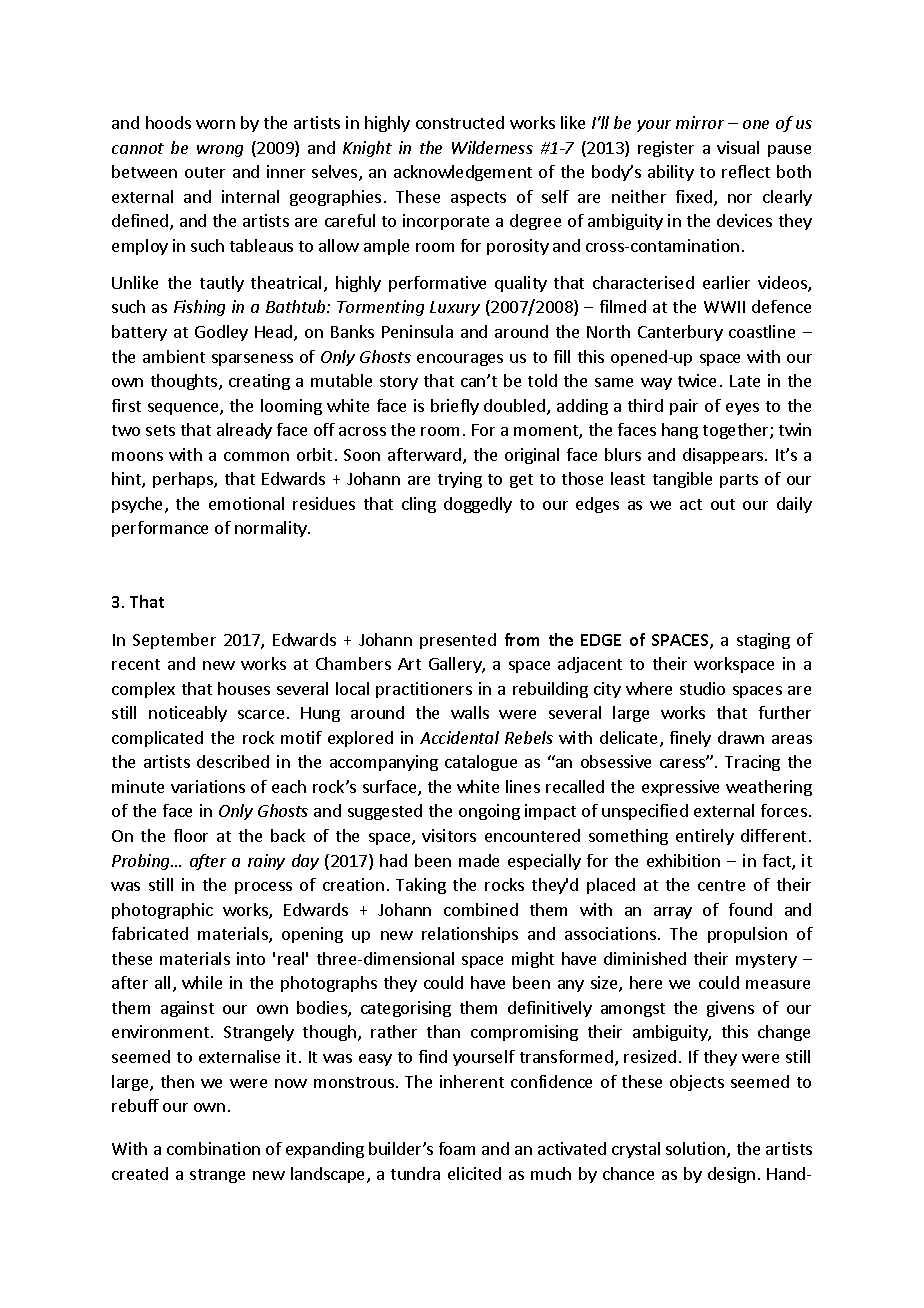  Describe the element at coordinates (213, 1148) in the screenshot. I see `combination` at that location.
